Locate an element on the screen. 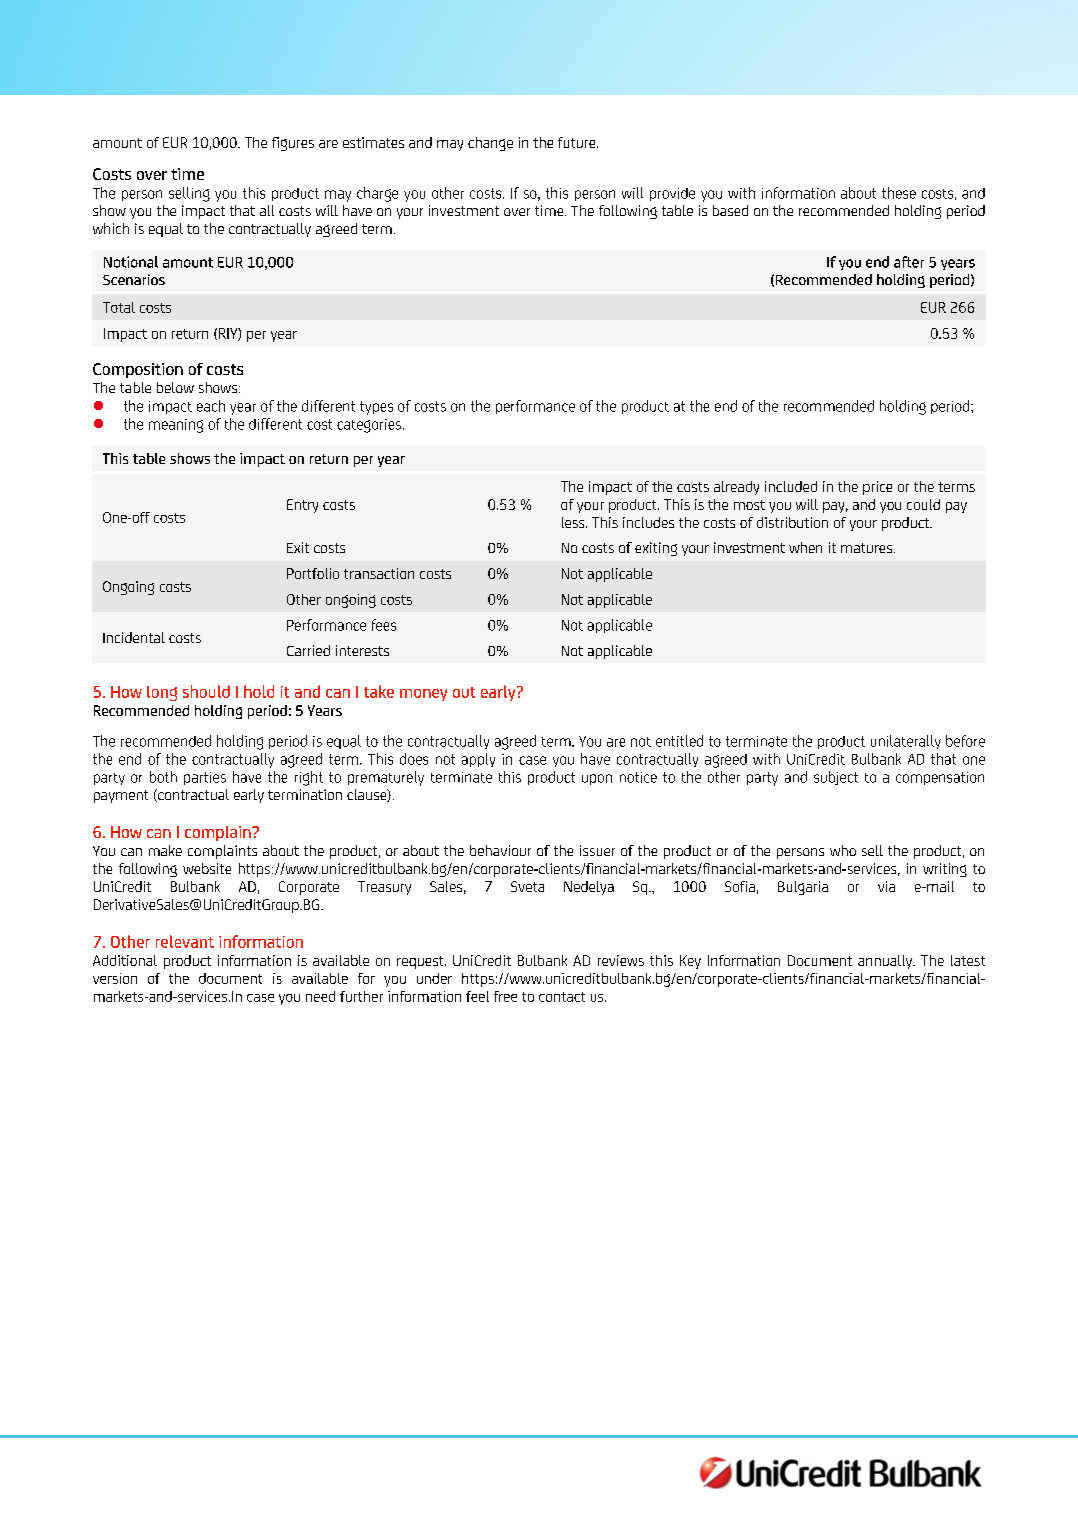 The image size is (1078, 1524). relevant is located at coordinates (185, 941).
